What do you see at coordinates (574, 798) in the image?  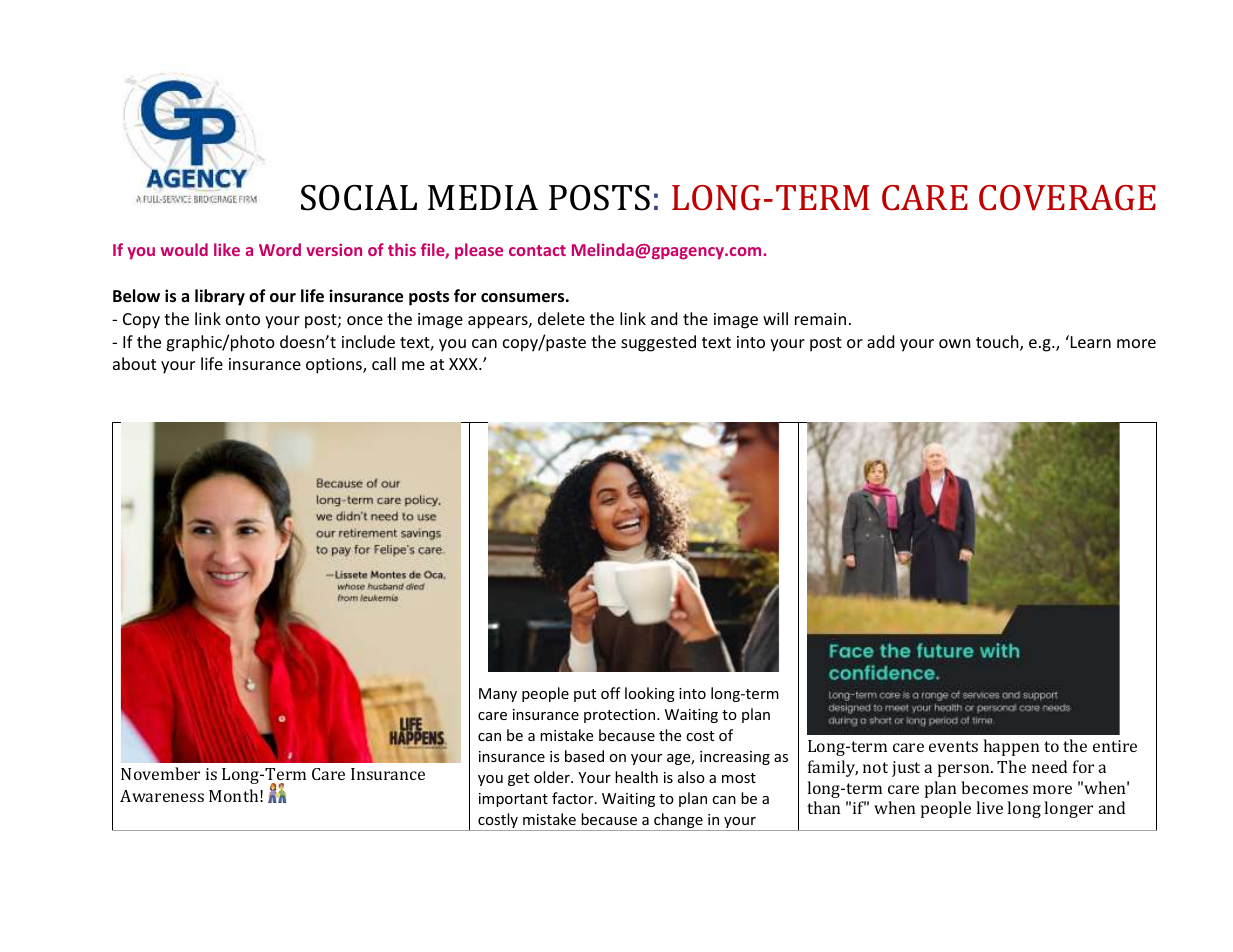 I see `factor` at bounding box center [574, 798].
